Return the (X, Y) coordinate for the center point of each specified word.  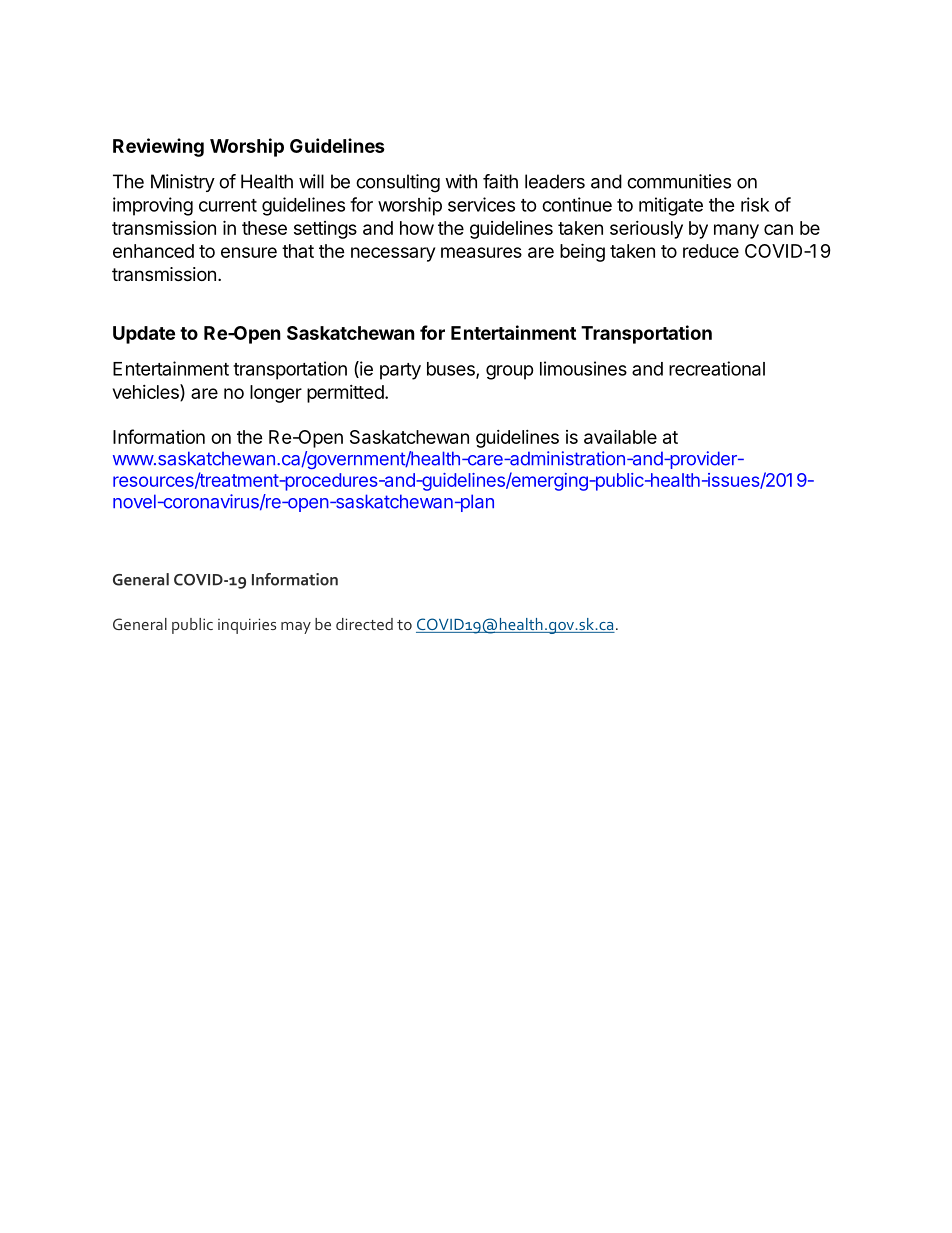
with (461, 181)
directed (364, 624)
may (296, 628)
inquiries (247, 626)
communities (679, 181)
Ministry (183, 183)
